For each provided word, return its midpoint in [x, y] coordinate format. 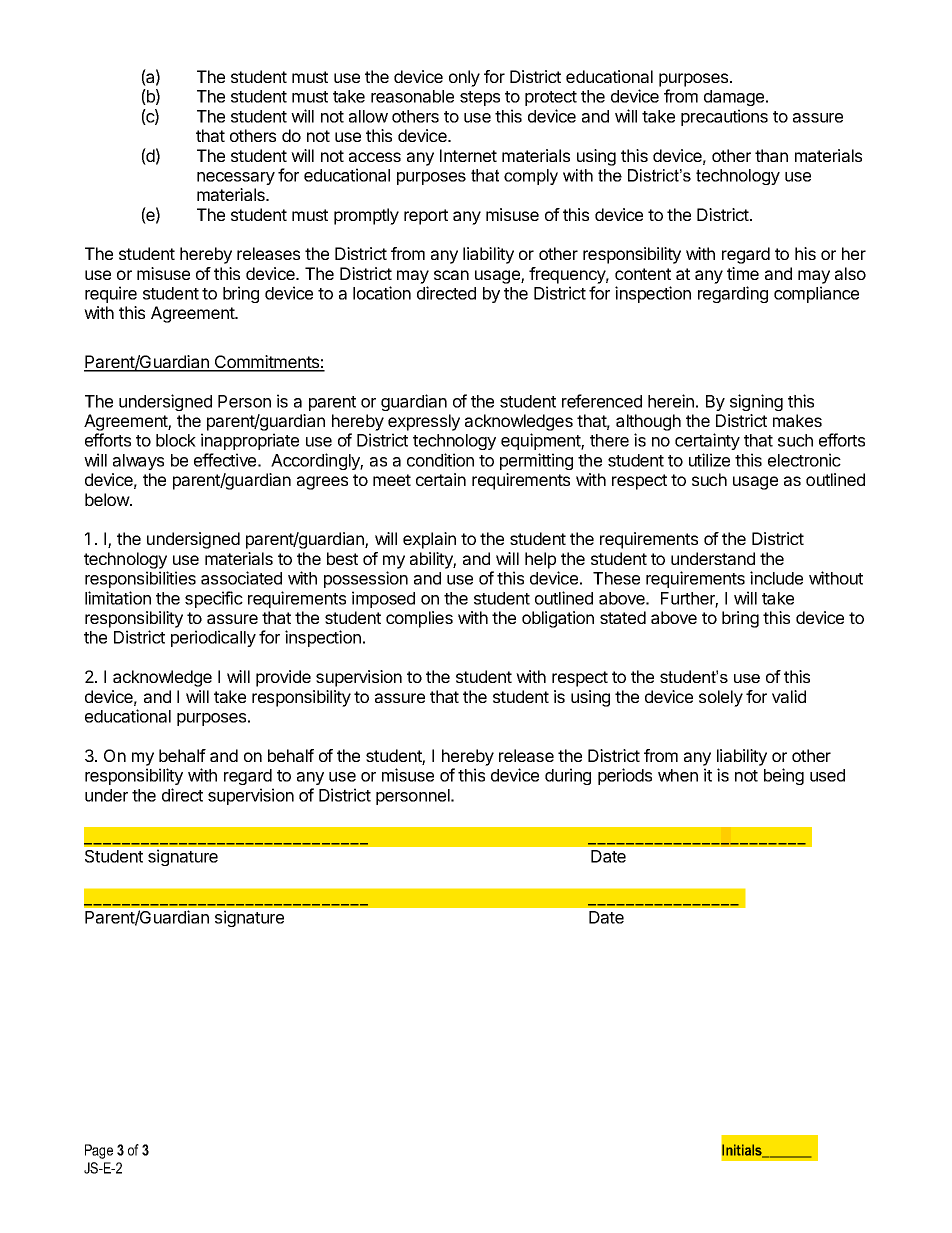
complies [419, 619]
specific [214, 599]
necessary [236, 178]
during [568, 776]
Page [99, 1151]
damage [735, 98]
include [776, 578]
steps [480, 98]
